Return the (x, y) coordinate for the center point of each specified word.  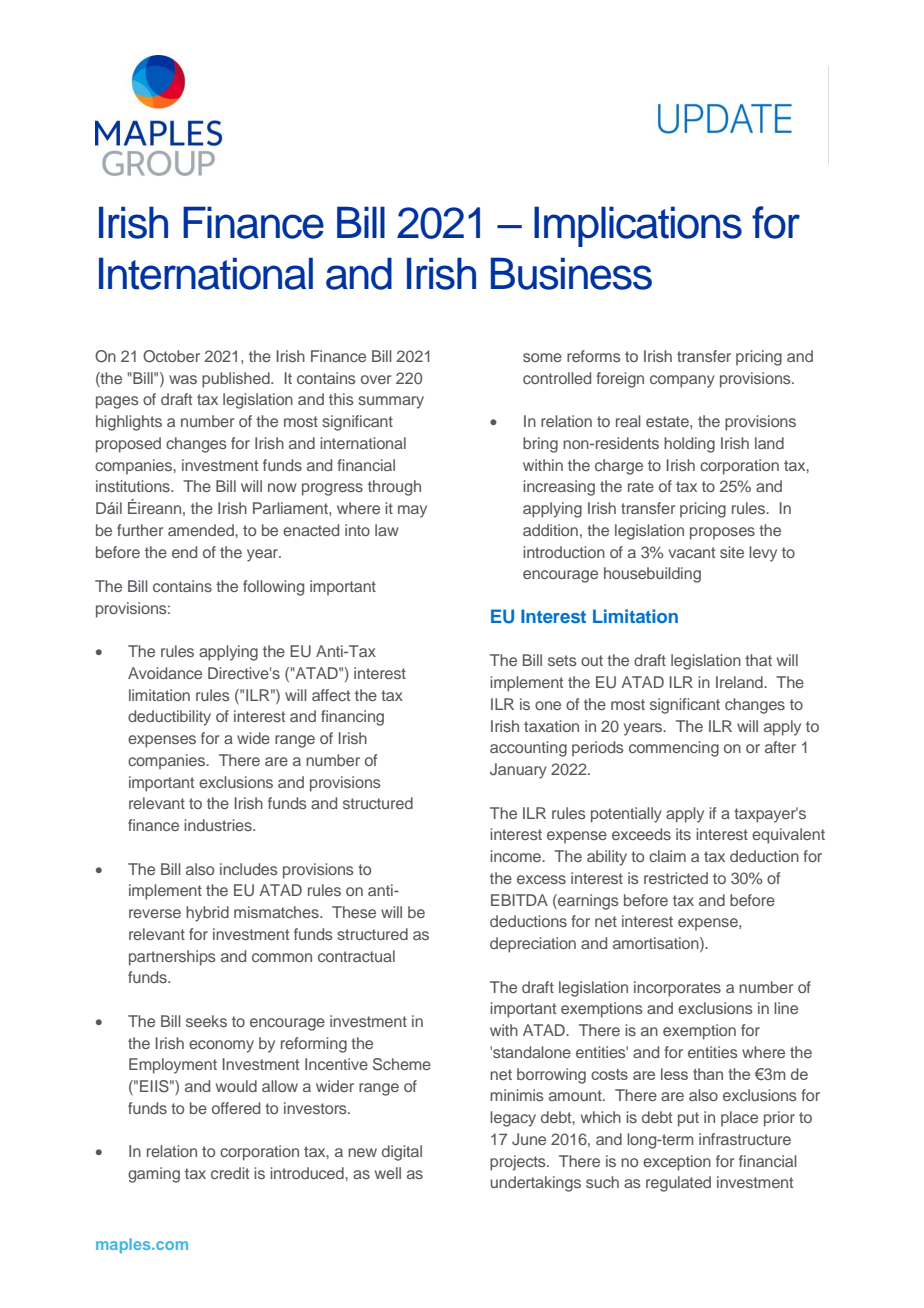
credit (230, 1173)
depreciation (533, 945)
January (518, 771)
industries (219, 825)
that (758, 660)
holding (689, 445)
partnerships (172, 958)
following (273, 588)
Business (571, 273)
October (171, 356)
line (786, 1008)
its (683, 834)
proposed (128, 445)
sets (562, 660)
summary (391, 402)
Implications (638, 226)
